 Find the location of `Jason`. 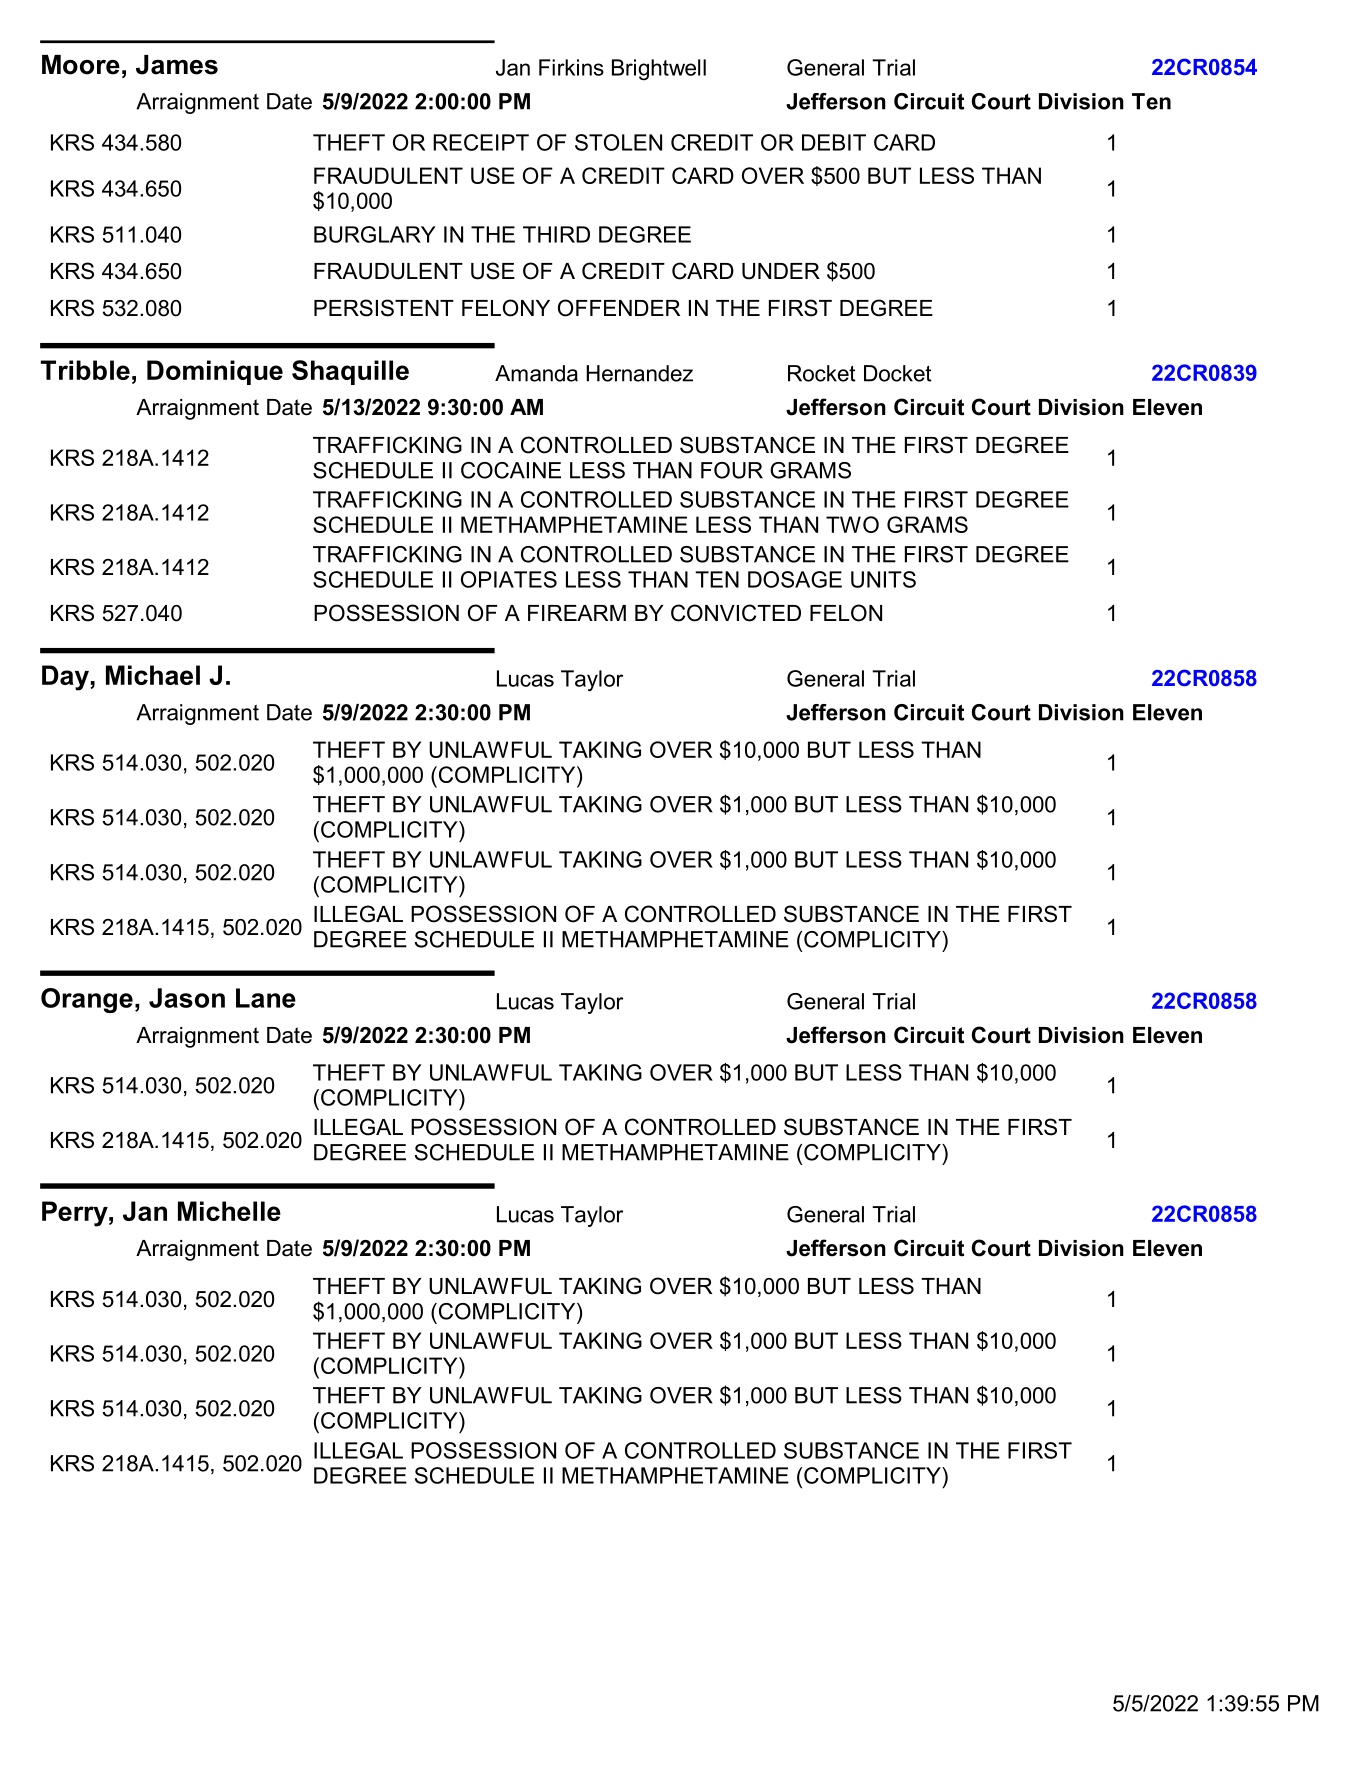

Jason is located at coordinates (187, 998).
